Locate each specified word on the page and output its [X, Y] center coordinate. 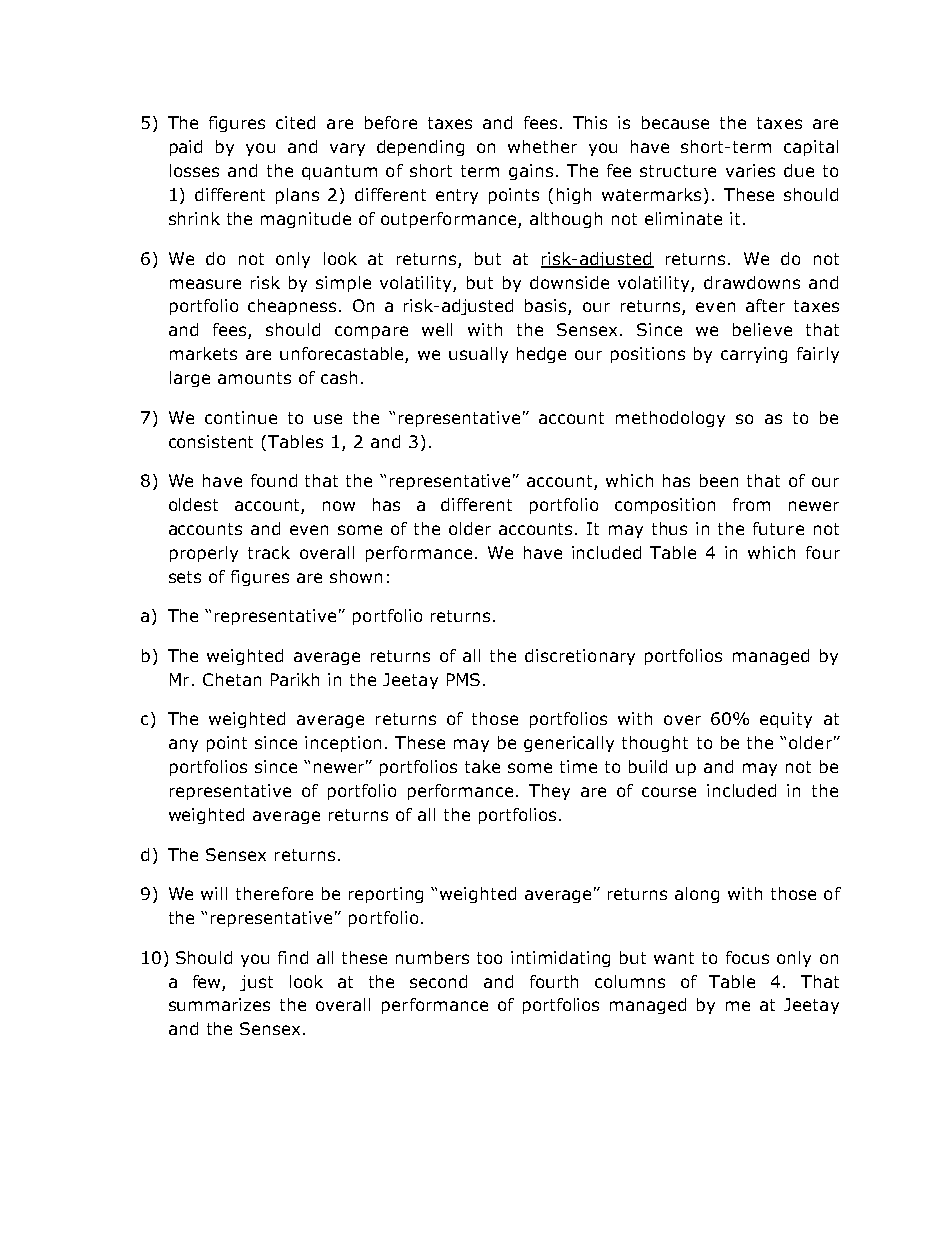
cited [295, 122]
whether [542, 146]
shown [356, 576]
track [269, 552]
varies [750, 170]
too [489, 958]
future [778, 528]
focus [747, 957]
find [293, 957]
